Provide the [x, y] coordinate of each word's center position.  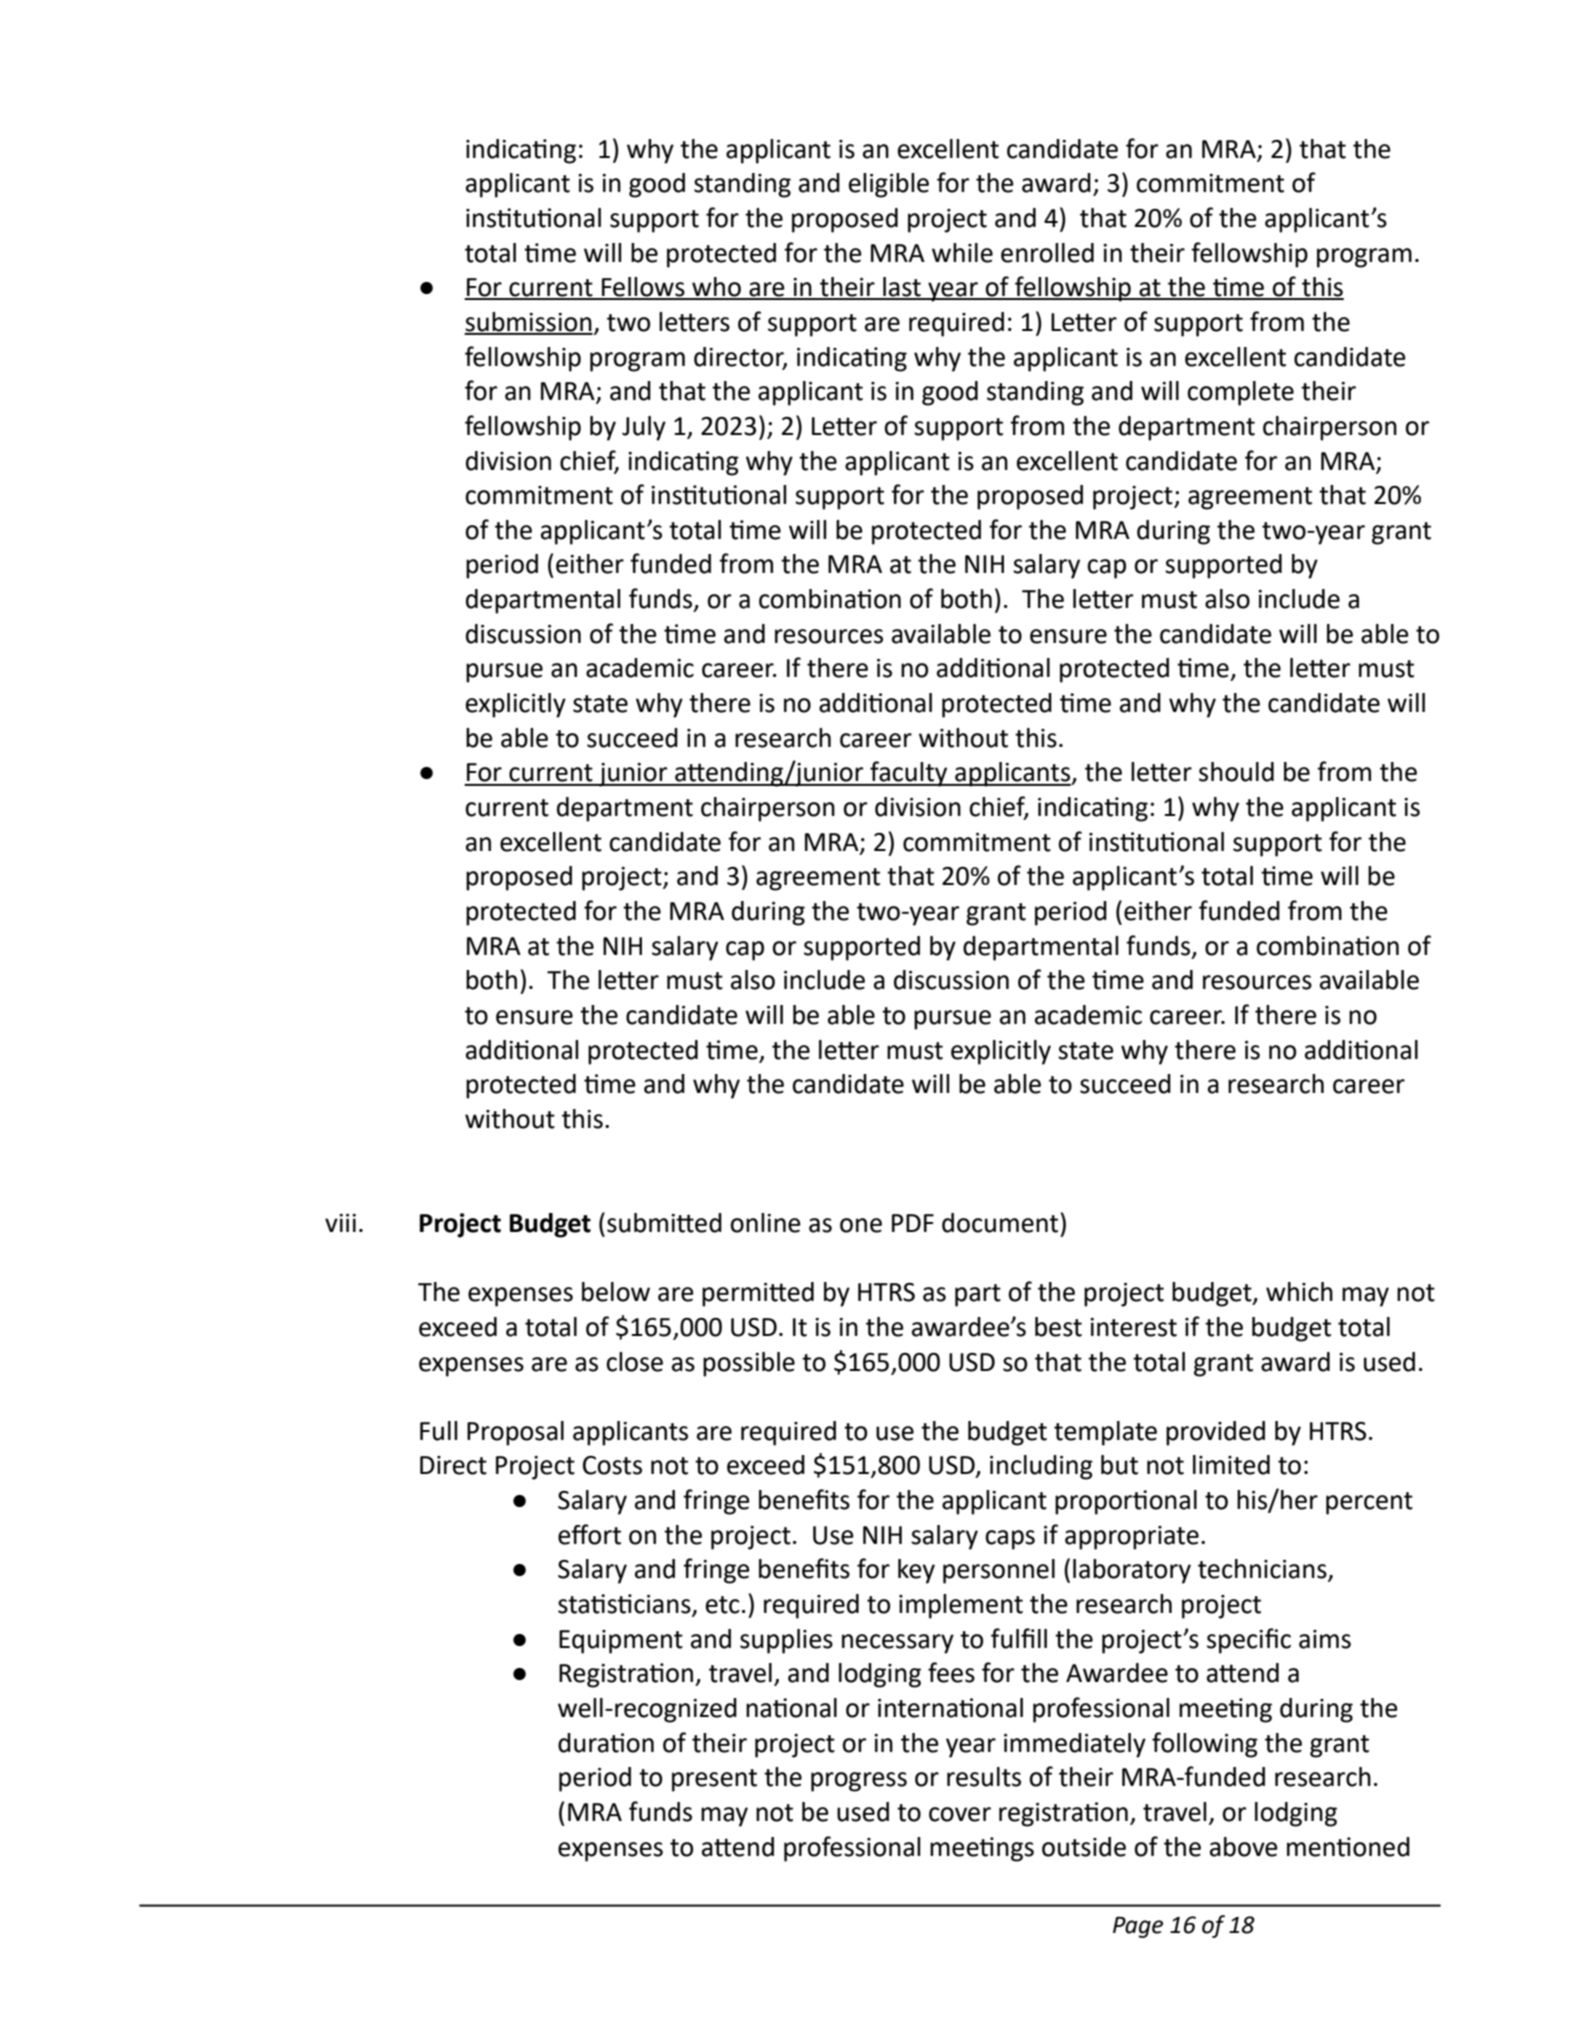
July [644, 428]
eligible [889, 185]
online [765, 1223]
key [916, 1571]
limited [1231, 1465]
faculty [909, 774]
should [1236, 772]
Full [439, 1431]
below [616, 1292]
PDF [913, 1223]
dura [584, 1743]
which [1299, 1292]
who [716, 288]
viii [340, 1223]
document [1001, 1223]
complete [1240, 393]
